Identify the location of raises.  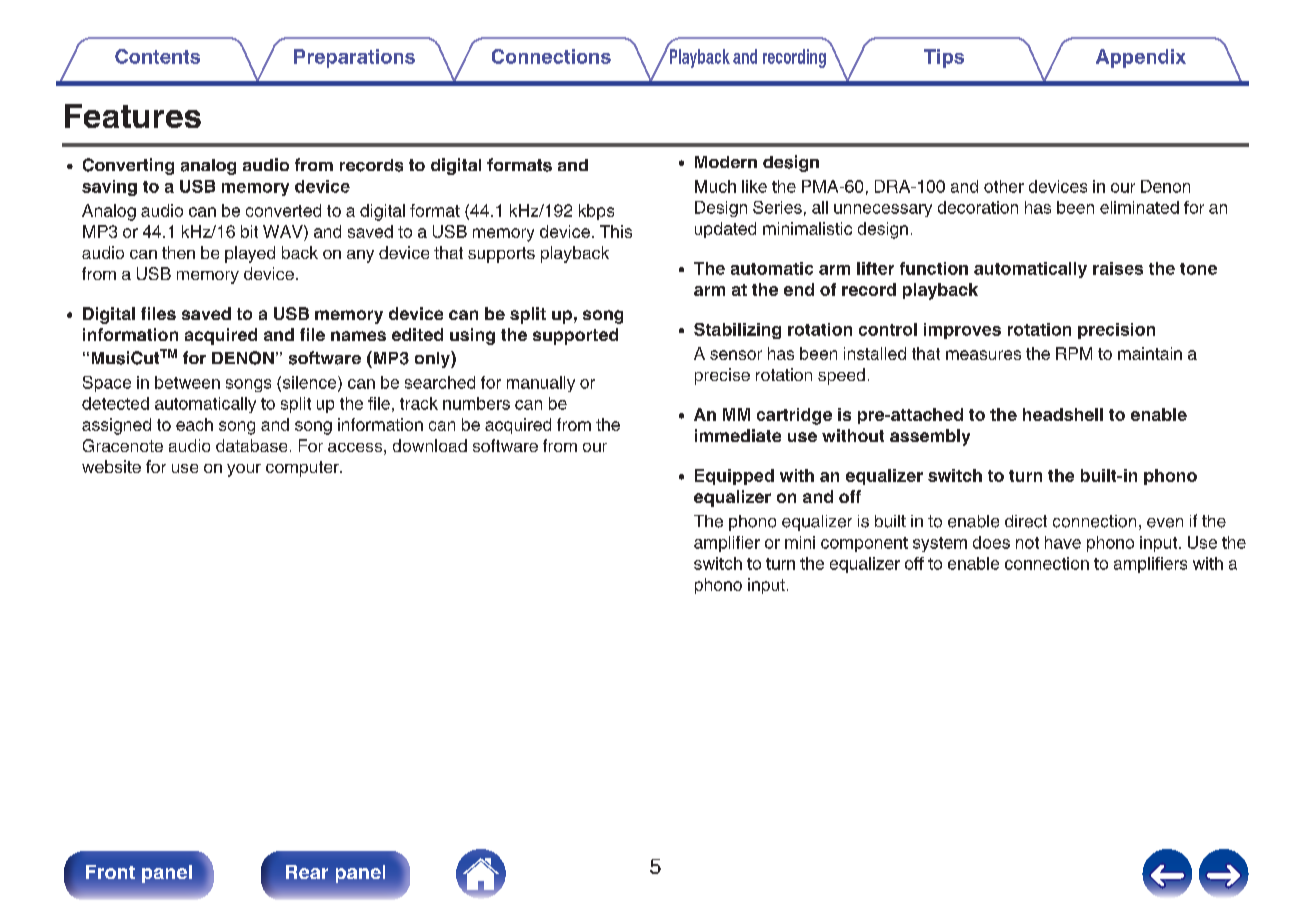
(1118, 268).
